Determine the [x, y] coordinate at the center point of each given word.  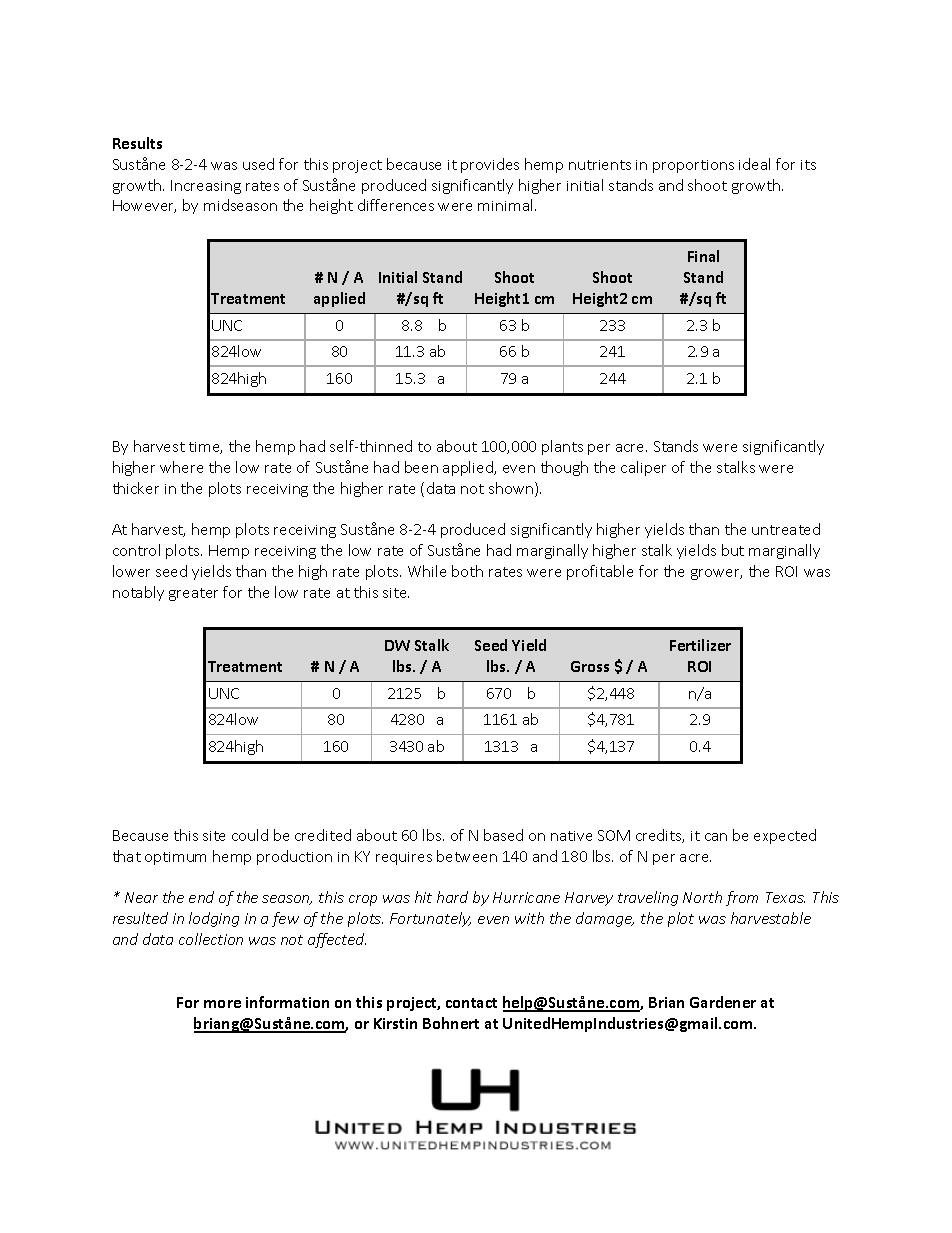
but [733, 550]
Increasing [206, 187]
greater [193, 594]
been [421, 467]
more [222, 1004]
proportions [693, 166]
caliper [643, 468]
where [181, 467]
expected [785, 836]
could [250, 835]
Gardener [723, 1002]
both [467, 571]
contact [471, 1003]
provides [490, 165]
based [503, 835]
